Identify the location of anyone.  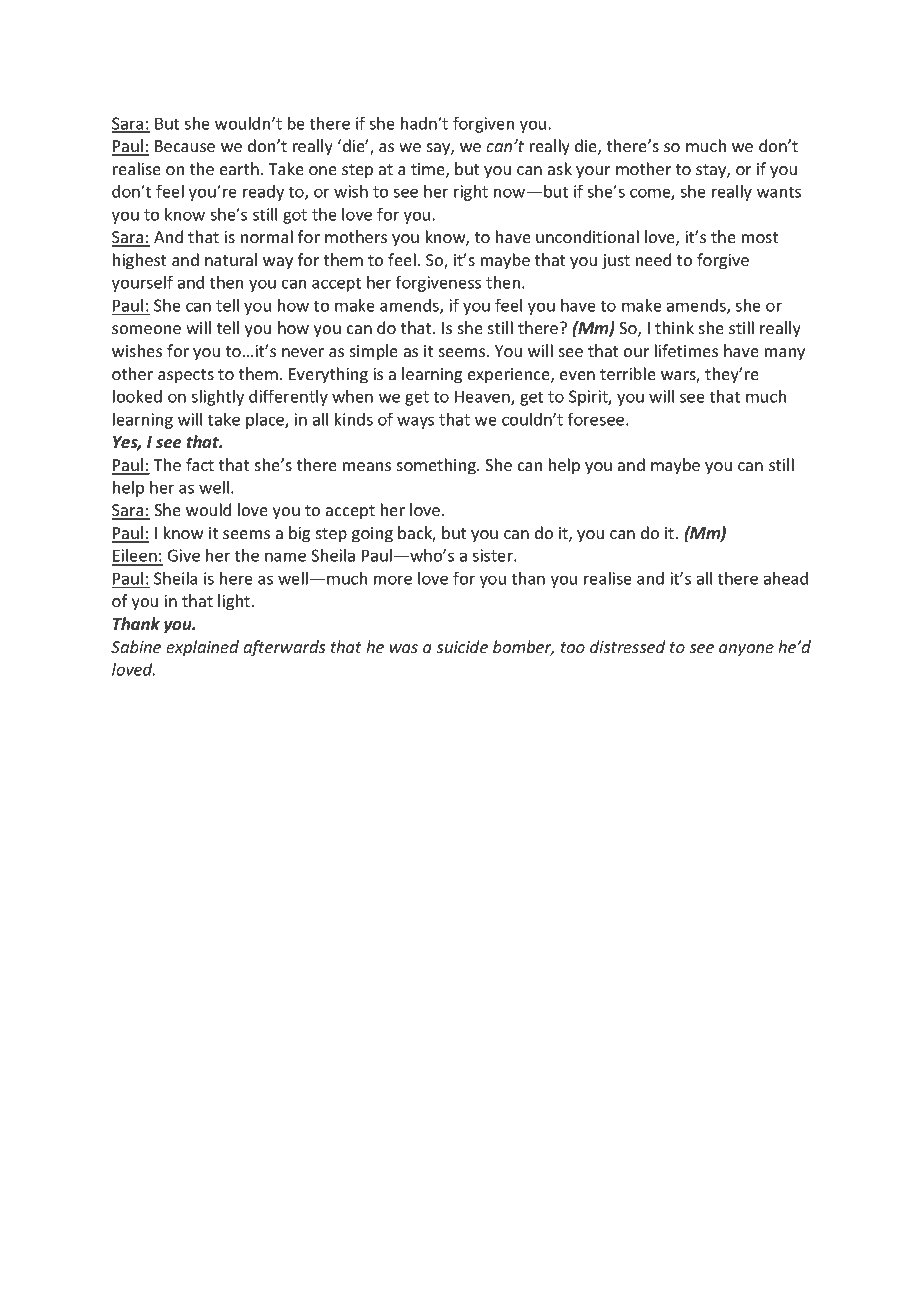
(746, 650).
